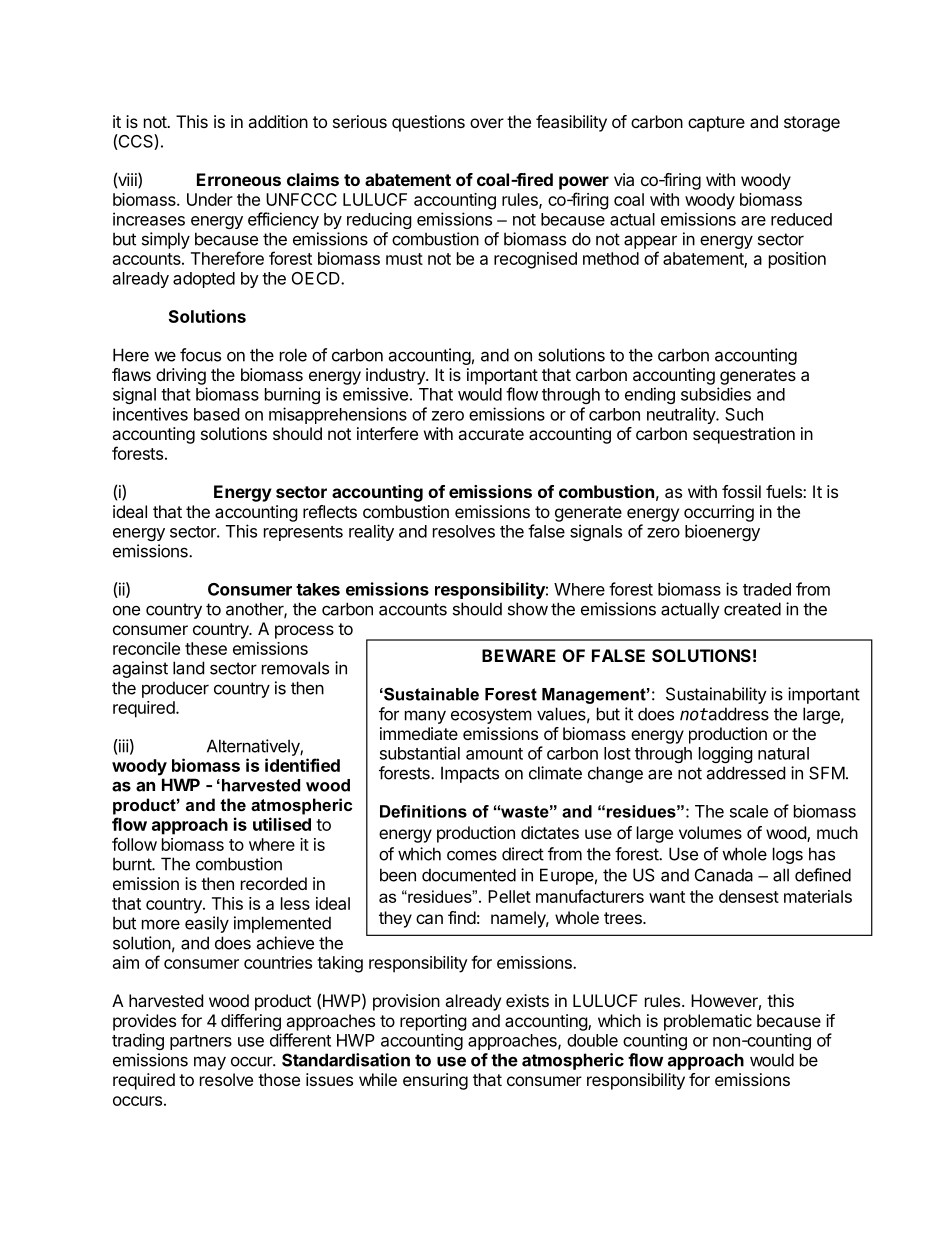  What do you see at coordinates (435, 1081) in the document?
I see `ensuring` at bounding box center [435, 1081].
